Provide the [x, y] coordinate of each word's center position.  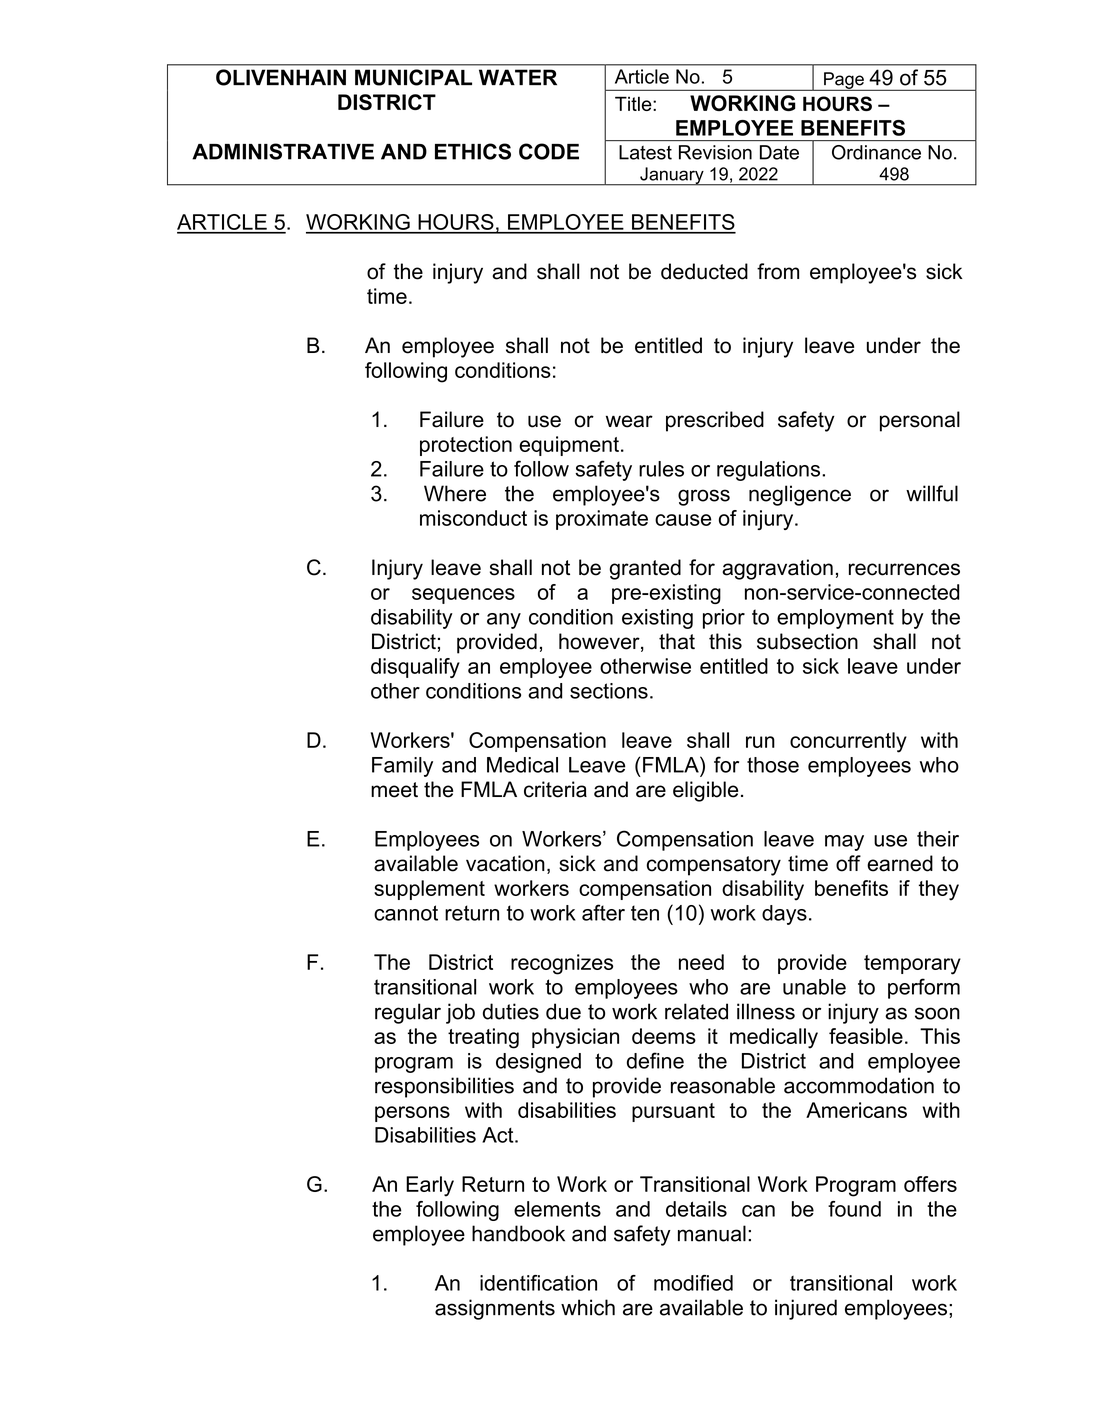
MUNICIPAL [413, 77]
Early [430, 1186]
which [588, 1307]
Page [844, 81]
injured [806, 1309]
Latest [645, 152]
